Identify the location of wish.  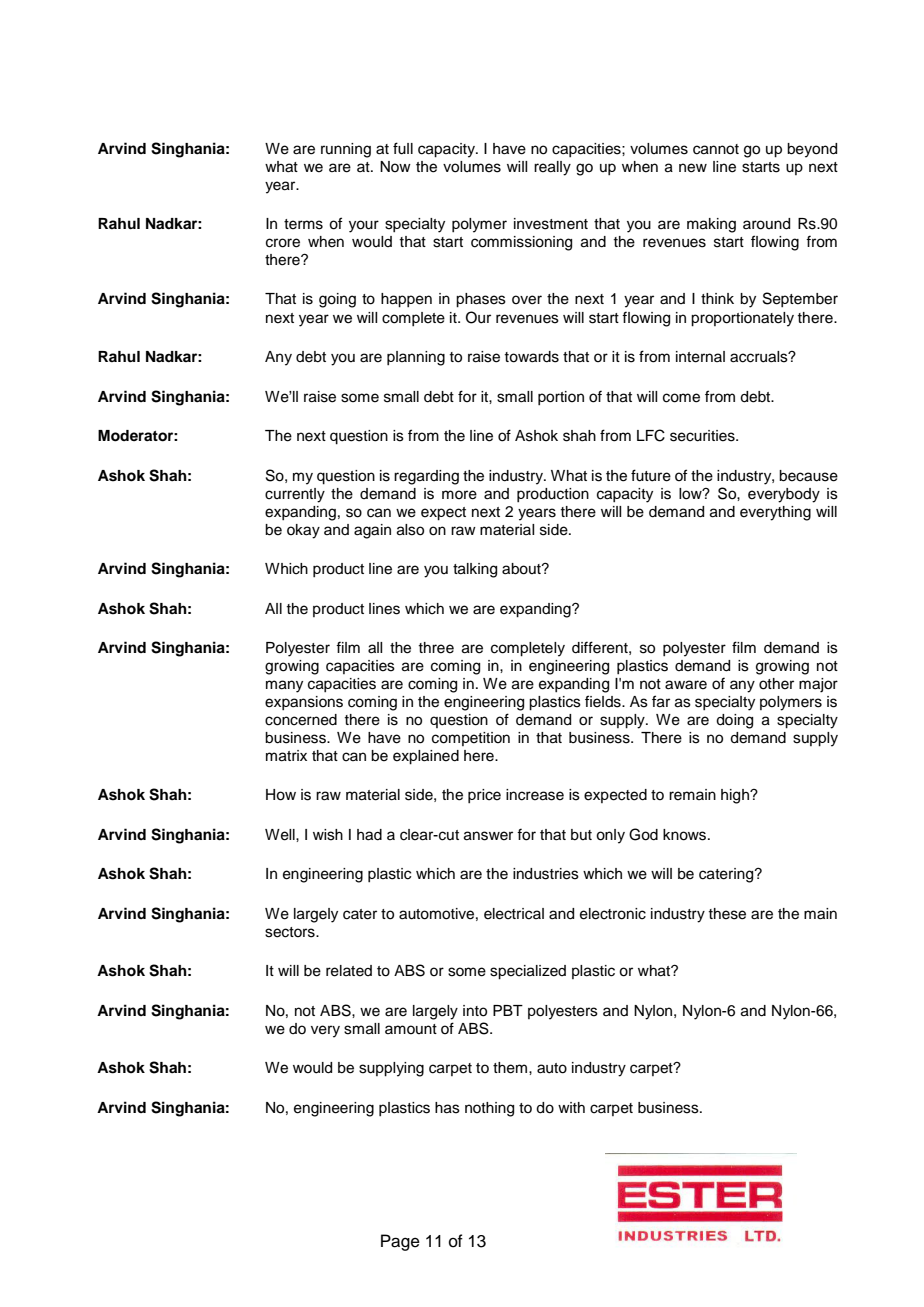
(328, 835).
